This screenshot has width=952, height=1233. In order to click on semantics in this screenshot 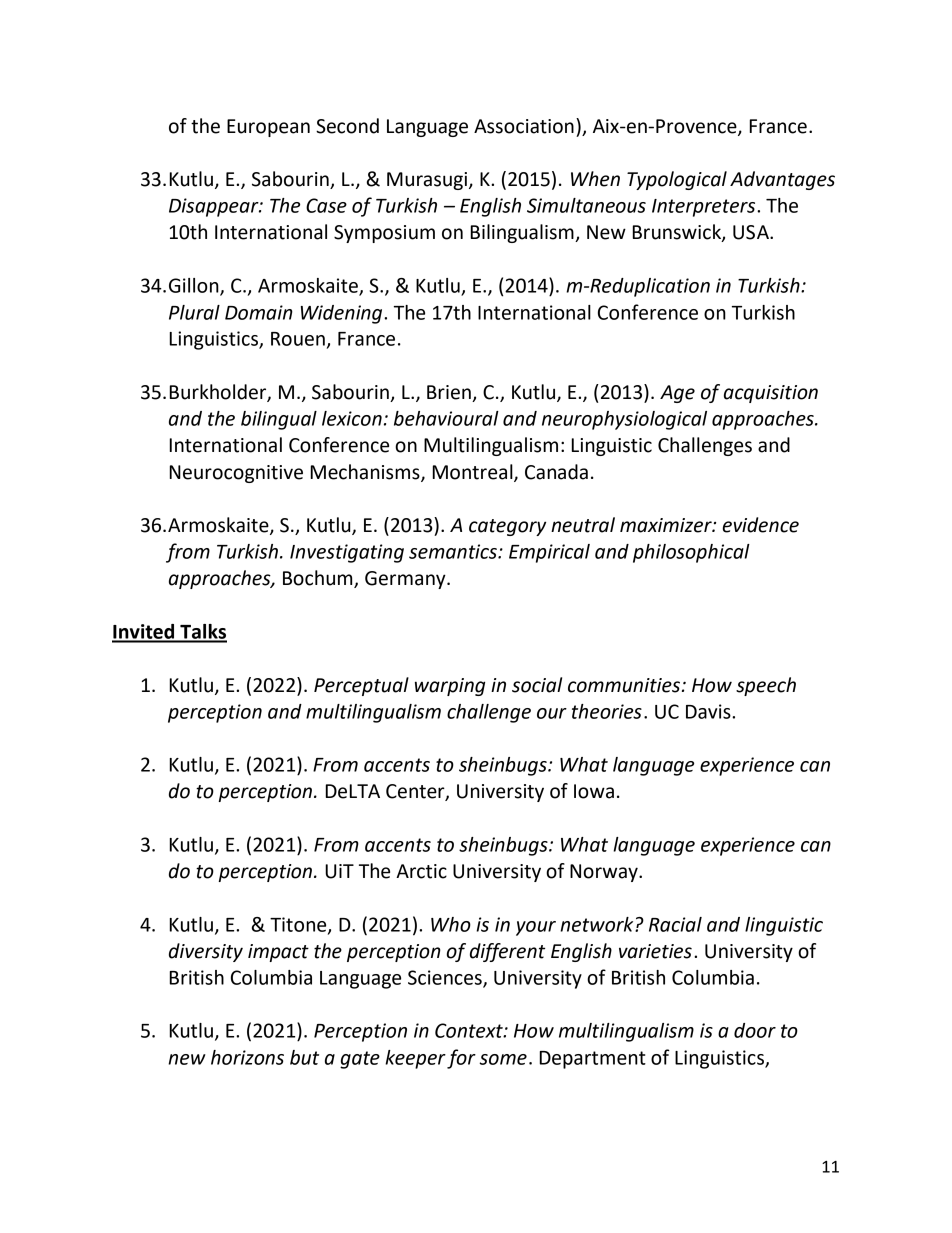, I will do `click(454, 551)`.
